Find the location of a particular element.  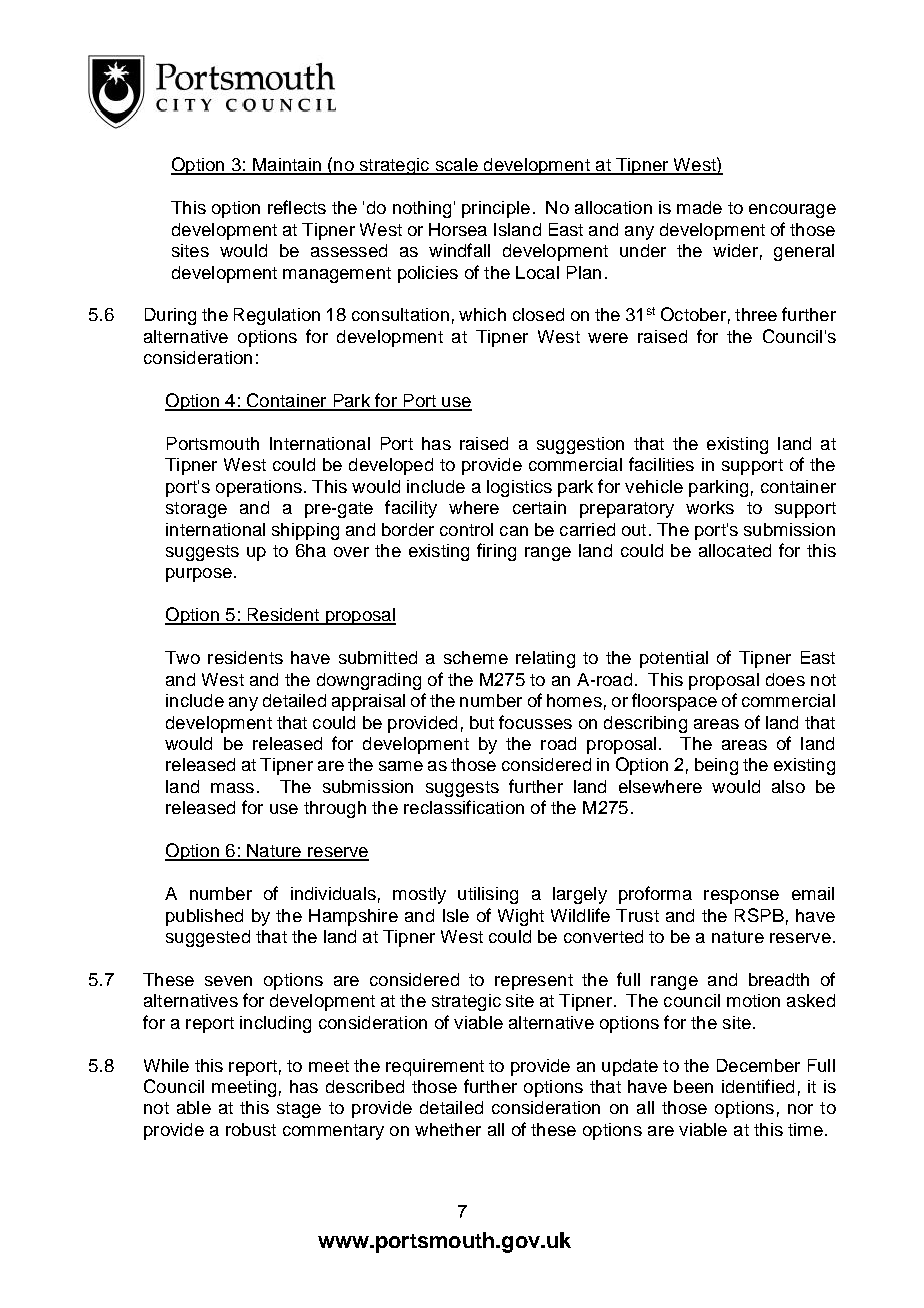

scheme is located at coordinates (476, 657).
